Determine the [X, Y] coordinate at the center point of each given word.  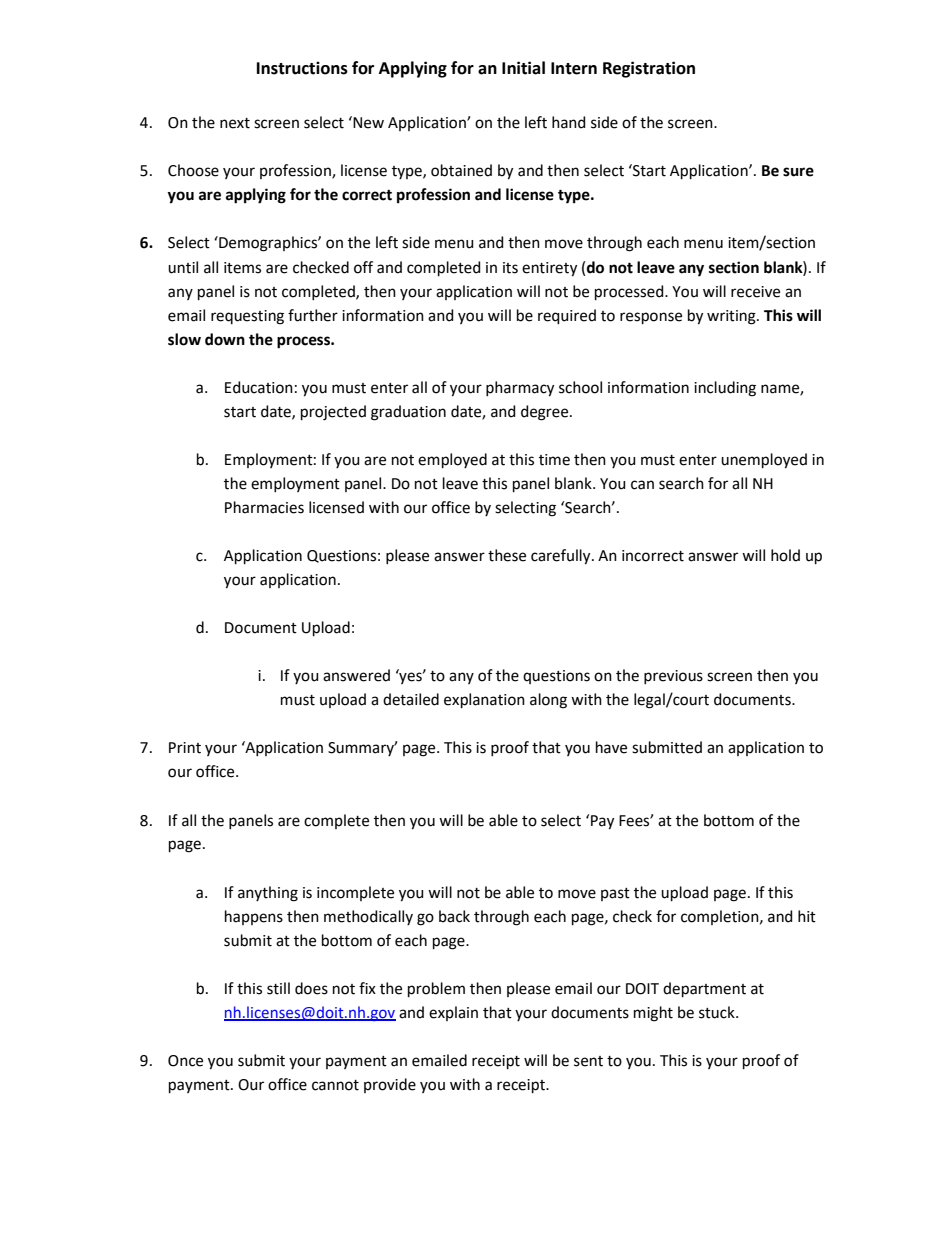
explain [453, 1013]
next [235, 123]
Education [259, 387]
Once [185, 1061]
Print [185, 748]
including [725, 389]
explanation [484, 700]
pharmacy [520, 389]
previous [673, 677]
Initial [523, 68]
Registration [649, 69]
